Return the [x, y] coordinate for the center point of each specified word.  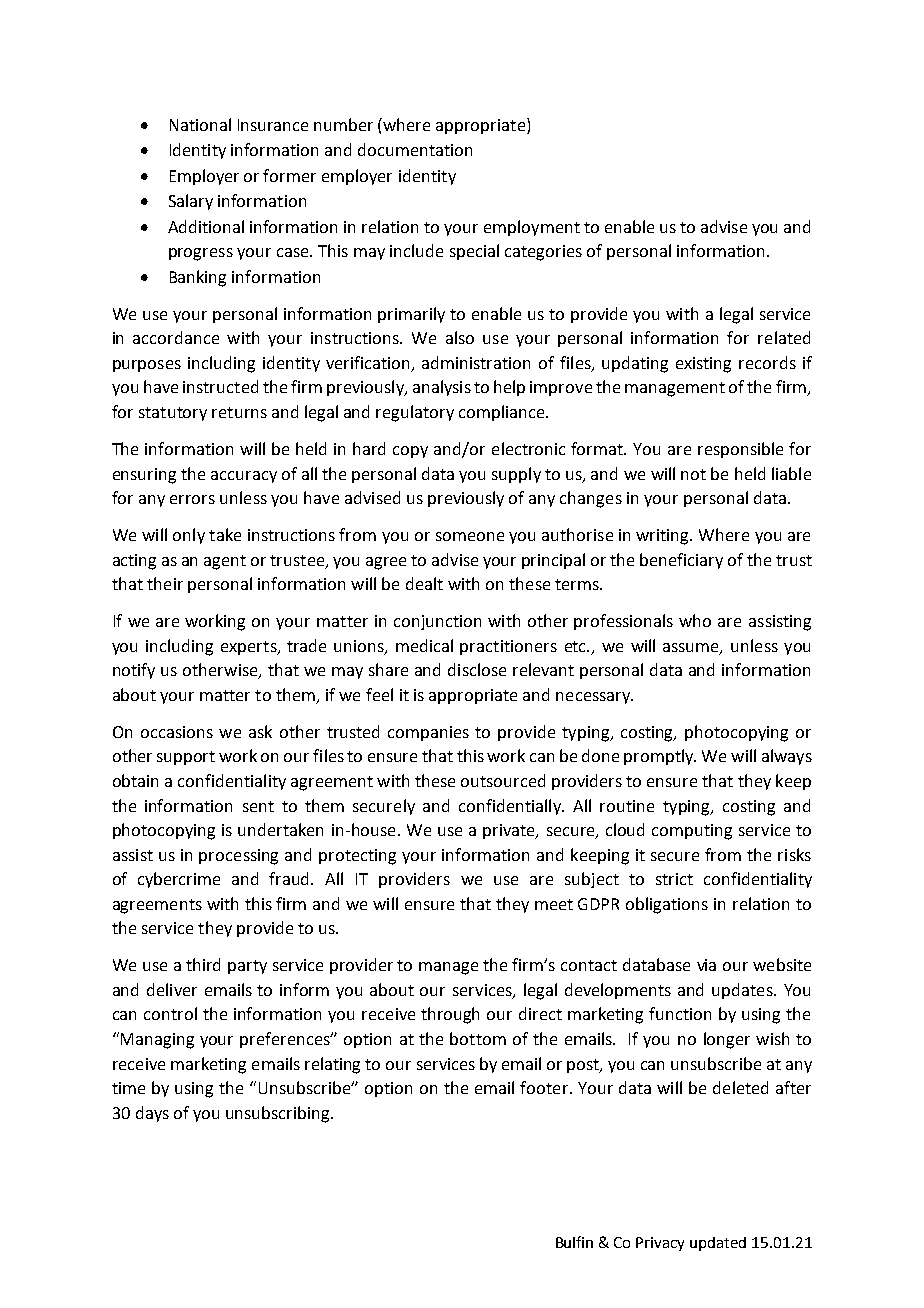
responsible [740, 450]
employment [532, 228]
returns [239, 412]
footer [544, 1087]
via [706, 965]
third [203, 964]
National [200, 124]
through [450, 1015]
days [152, 1114]
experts [250, 648]
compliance [503, 413]
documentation [415, 149]
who [695, 620]
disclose [477, 669]
